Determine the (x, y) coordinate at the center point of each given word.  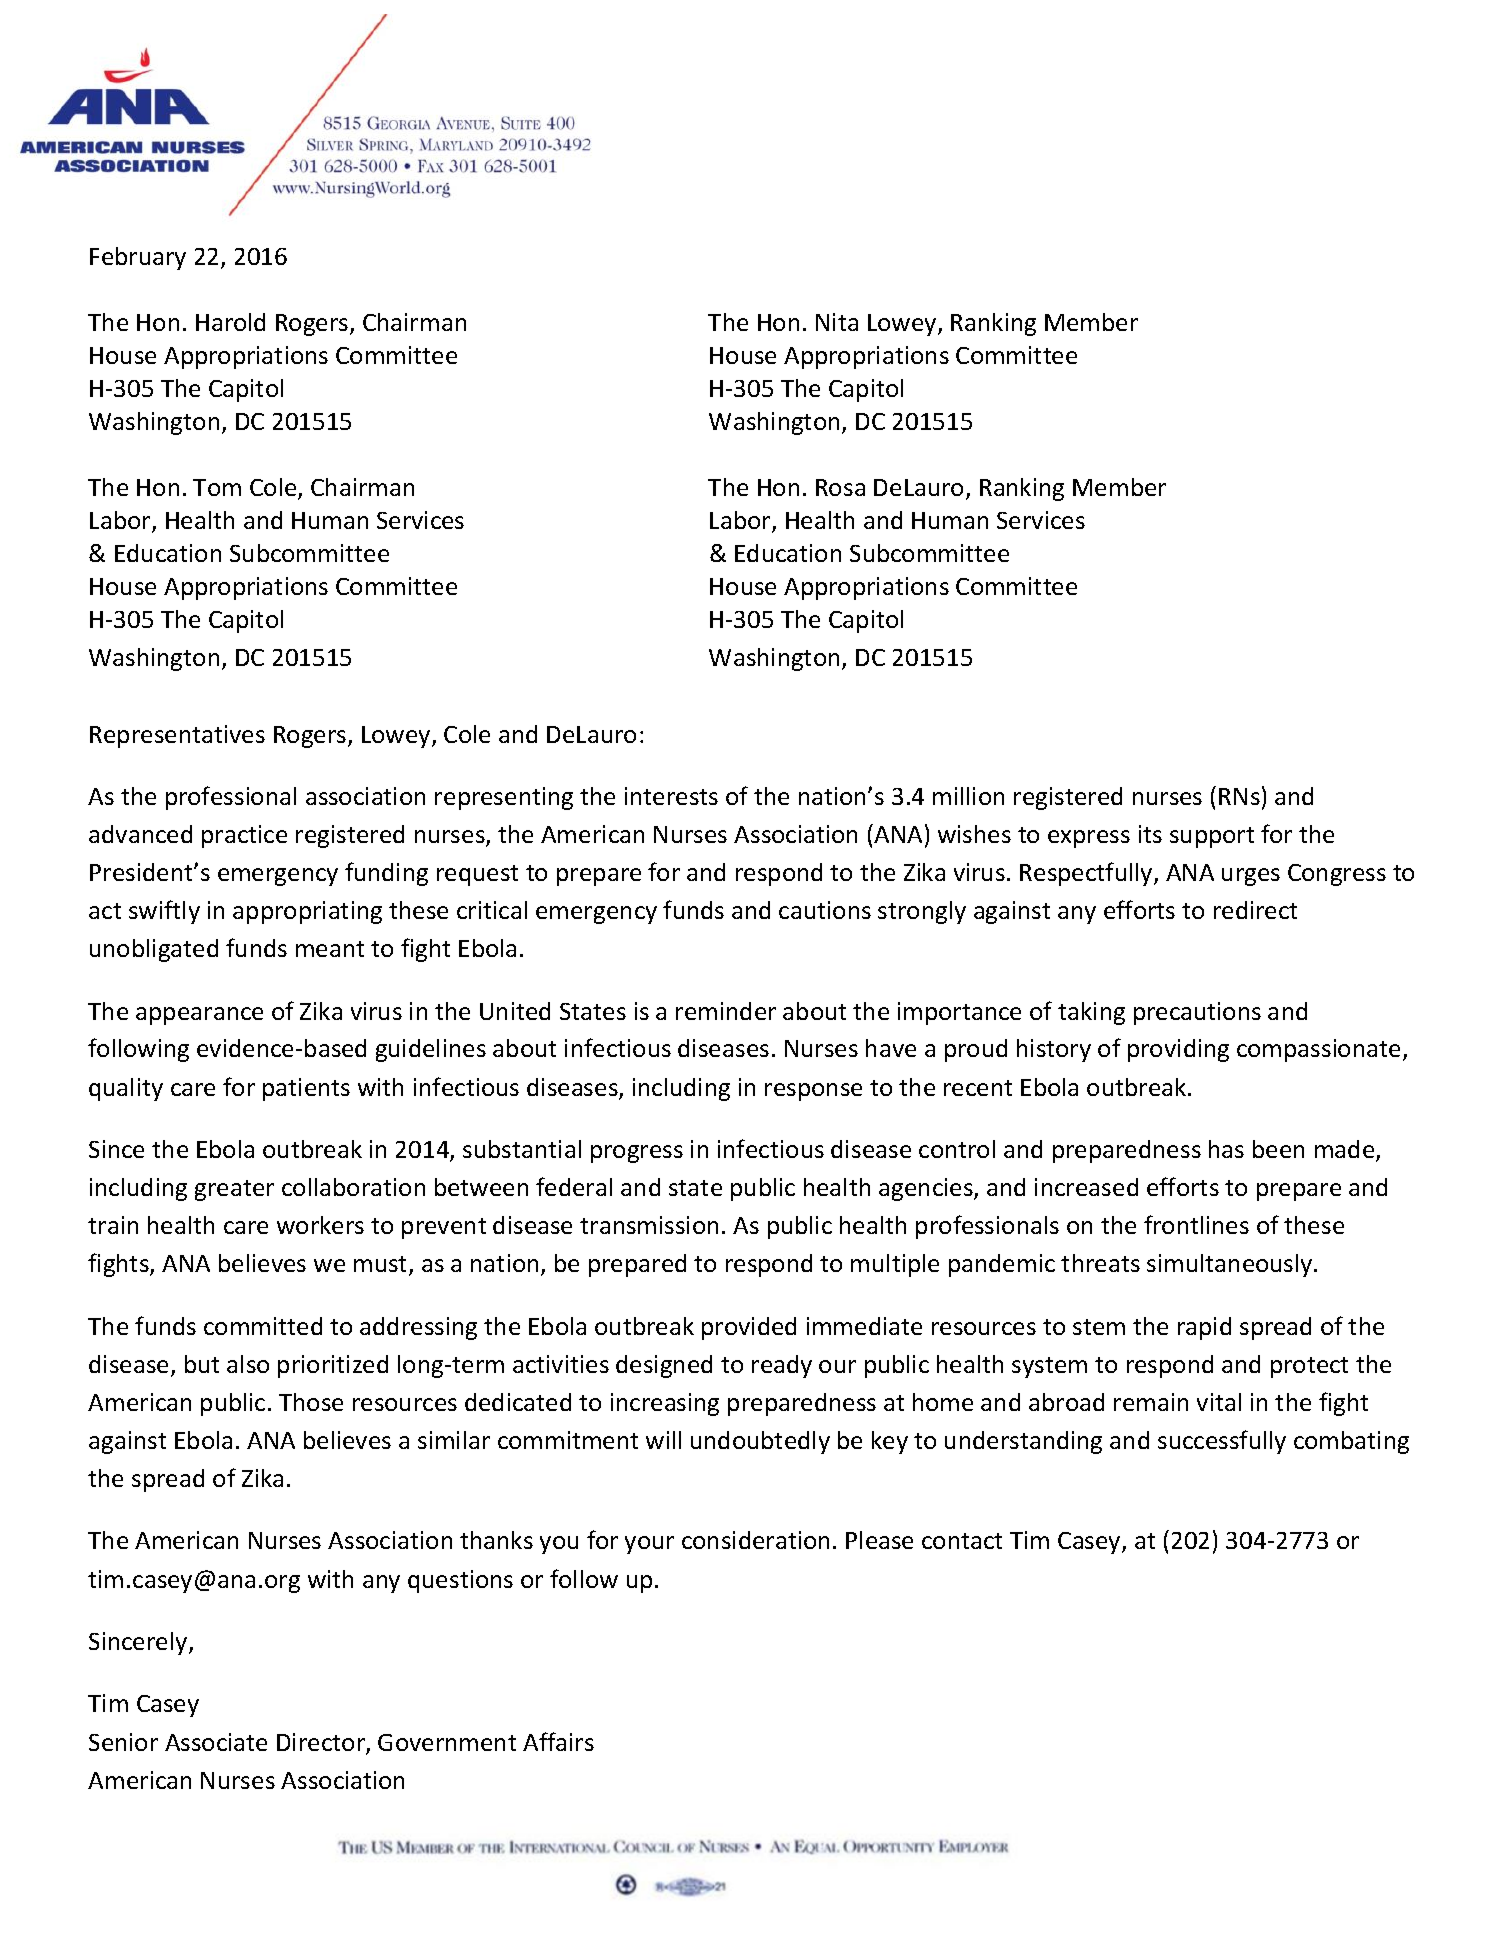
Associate (216, 1742)
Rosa (840, 487)
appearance (199, 1016)
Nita (837, 322)
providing (1178, 1050)
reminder (726, 1011)
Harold (230, 322)
